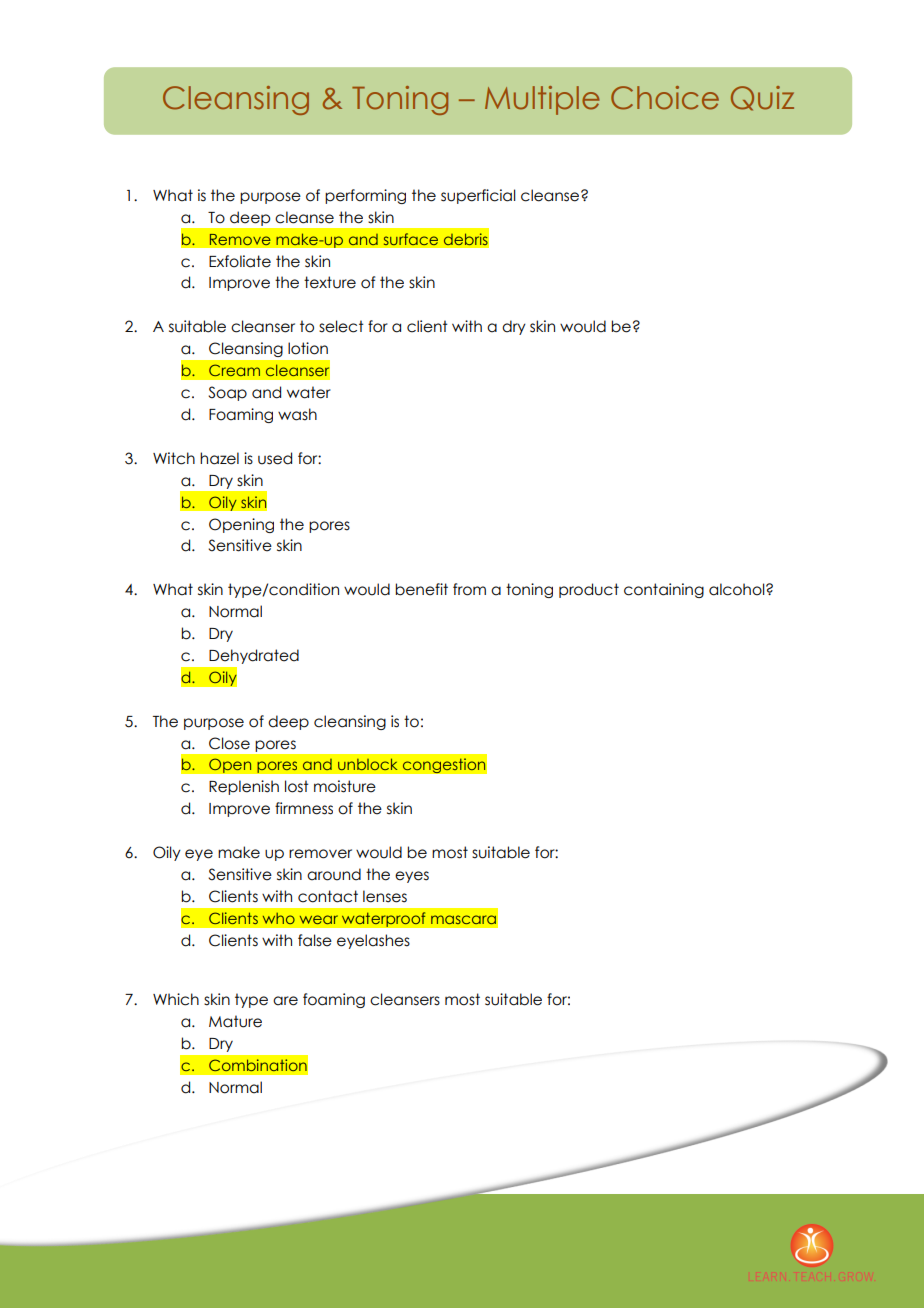  I want to click on Mature, so click(235, 1021).
